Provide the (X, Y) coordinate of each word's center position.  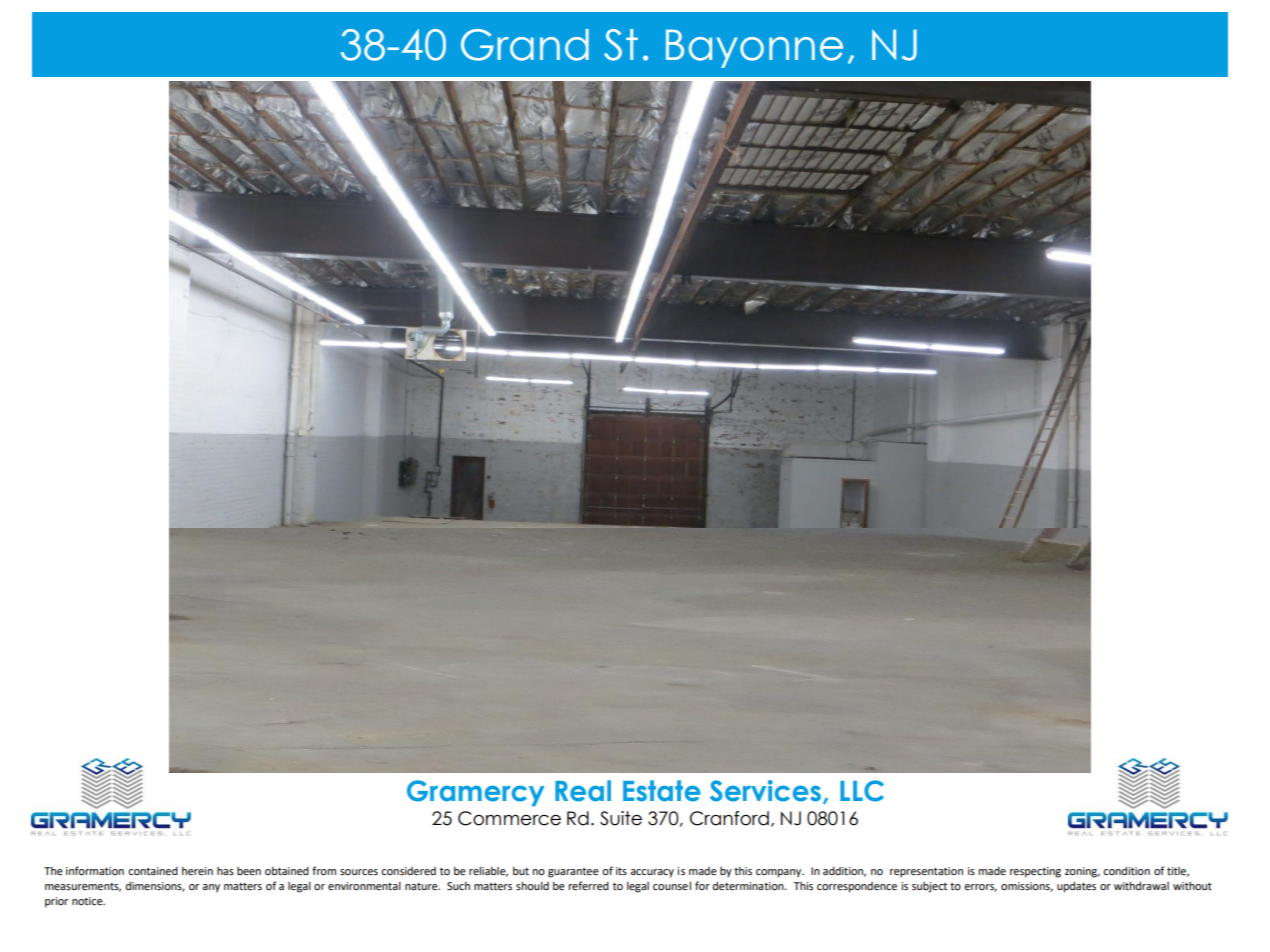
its (621, 871)
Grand (525, 45)
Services (765, 791)
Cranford (729, 818)
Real (583, 791)
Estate (662, 791)
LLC (862, 791)
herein (197, 871)
